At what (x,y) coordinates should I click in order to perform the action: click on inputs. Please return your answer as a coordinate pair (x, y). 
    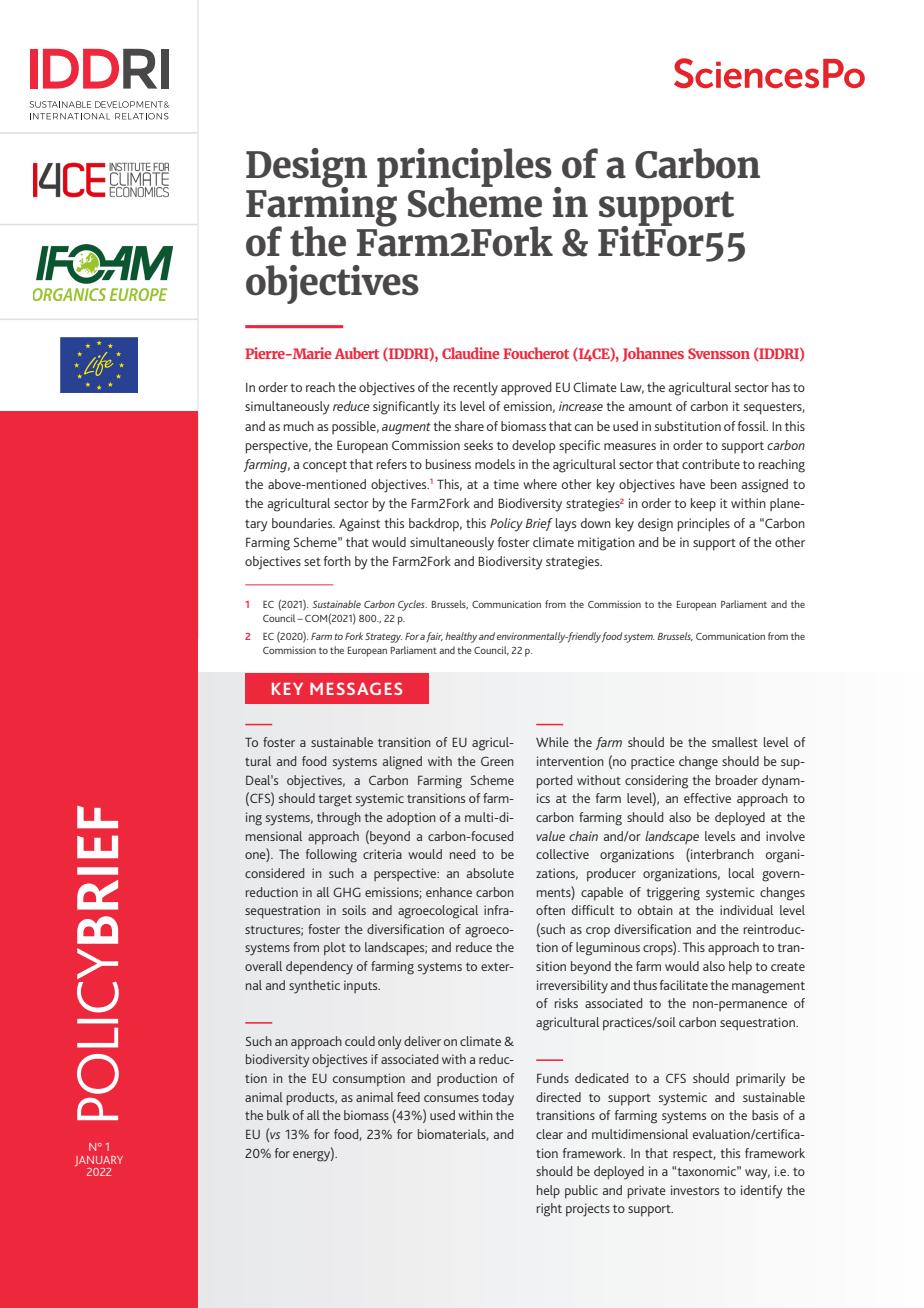
    Looking at the image, I should click on (362, 986).
